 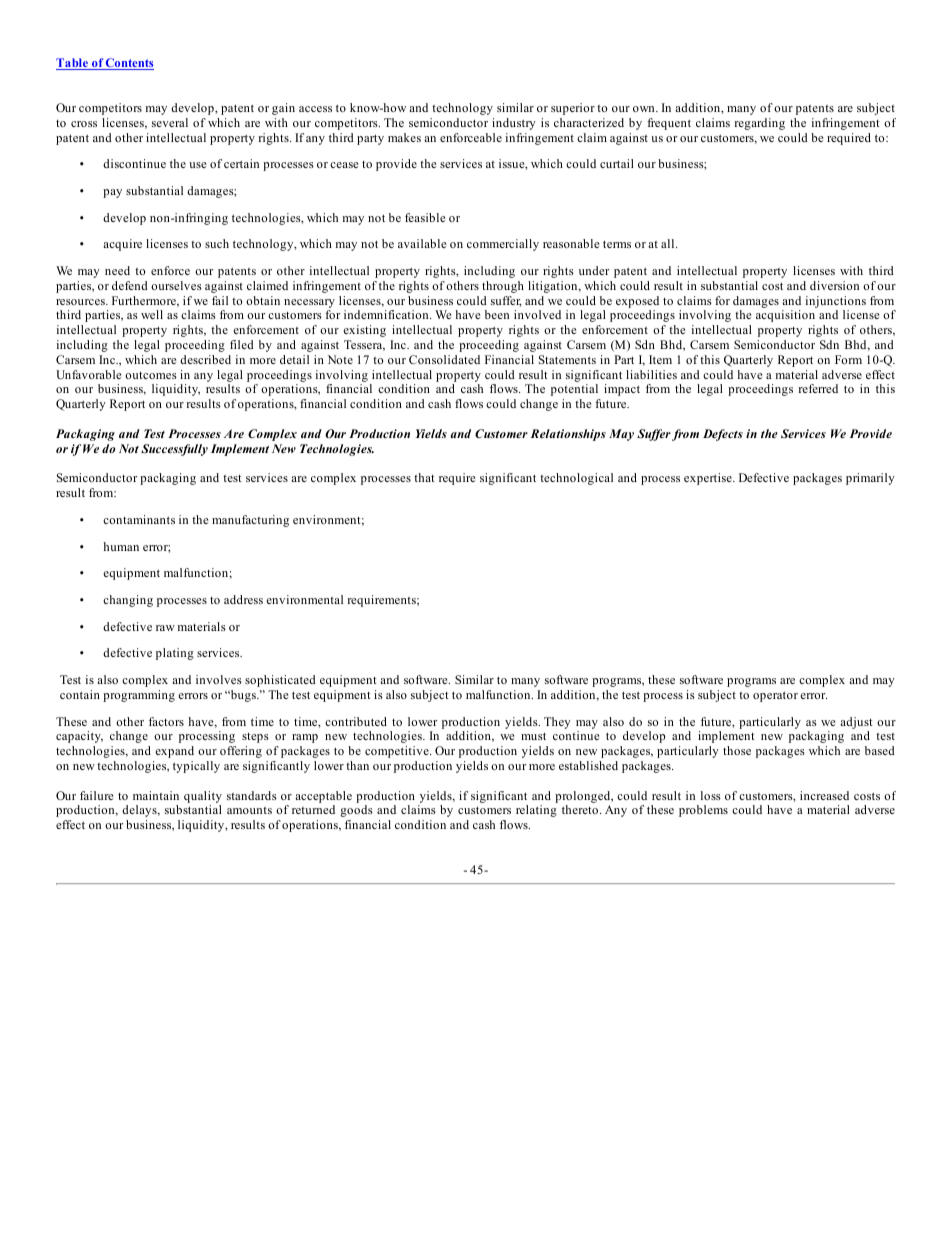 I want to click on Relationships, so click(x=568, y=435).
